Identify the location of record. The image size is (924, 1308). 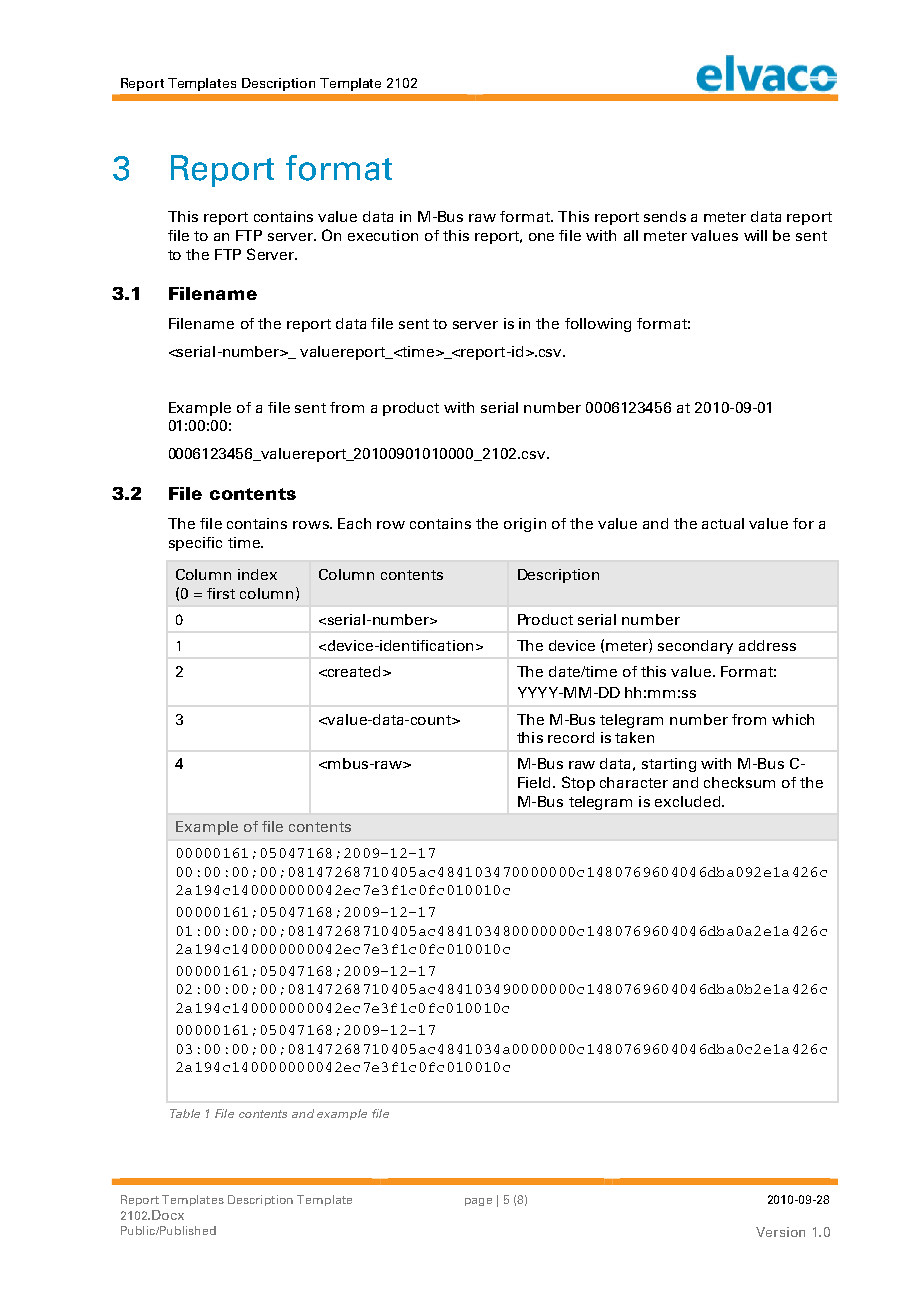
(571, 737).
